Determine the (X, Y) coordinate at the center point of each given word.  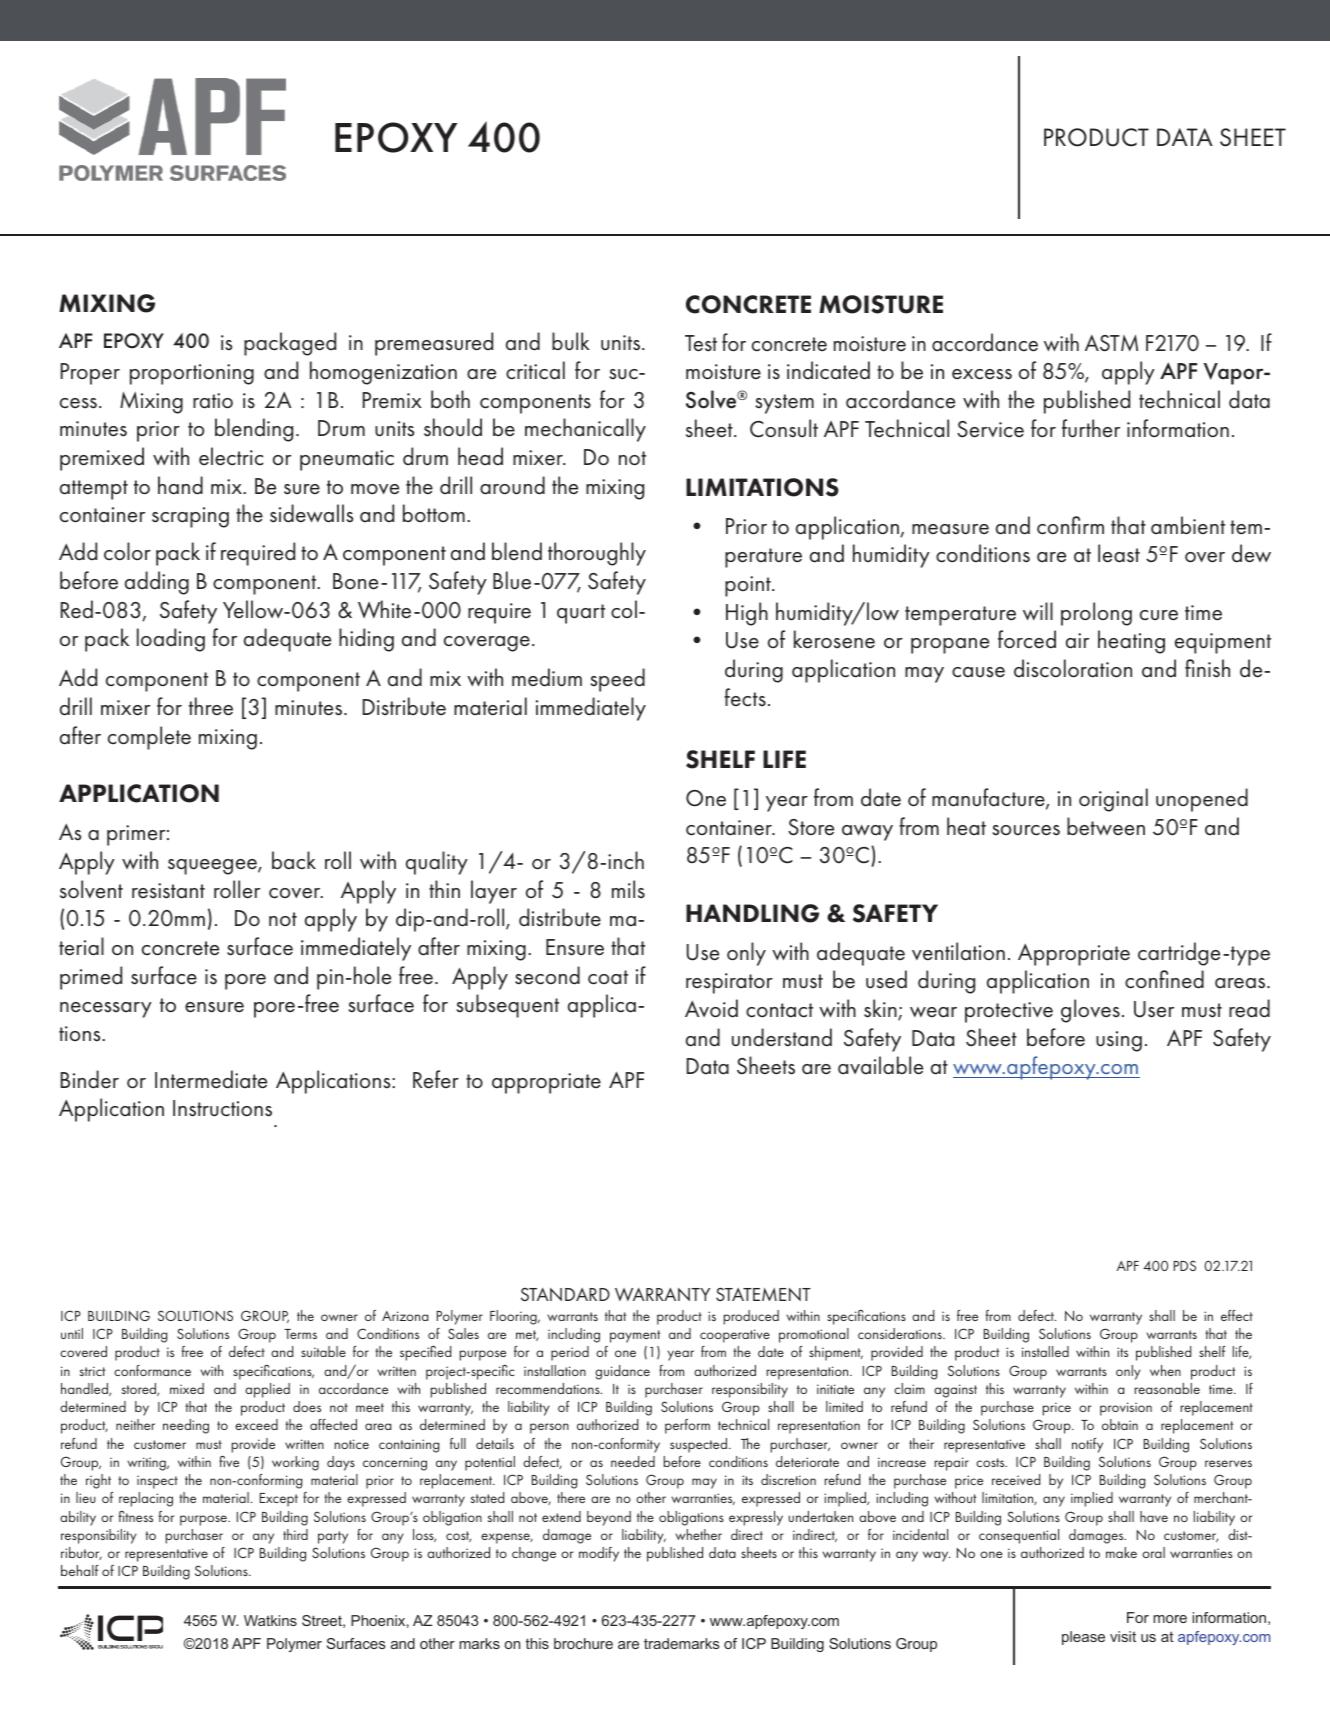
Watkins (270, 1620)
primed (91, 978)
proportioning (192, 374)
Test (701, 343)
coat (608, 977)
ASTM (1111, 343)
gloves (1090, 1011)
